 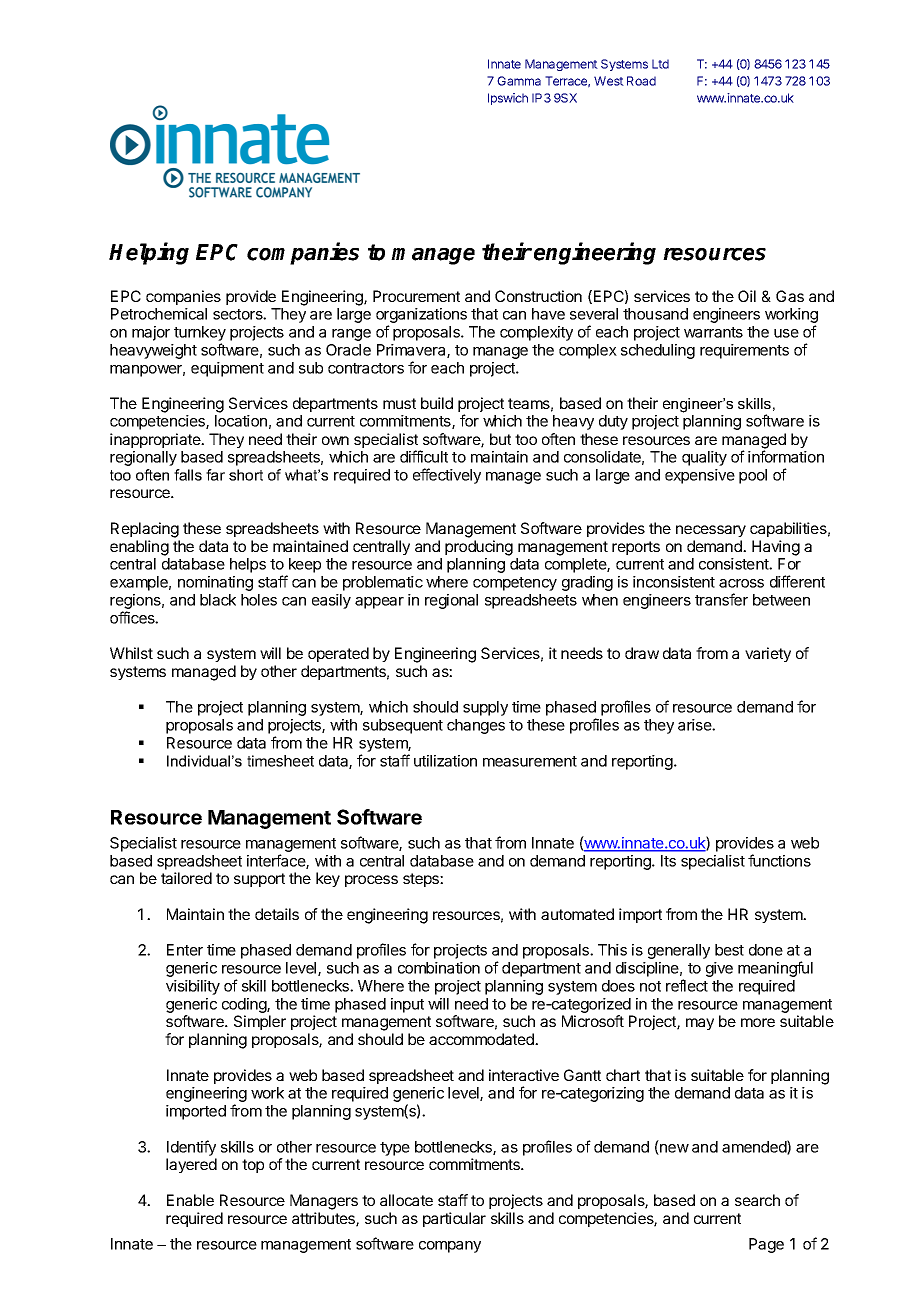 What do you see at coordinates (660, 64) in the page?
I see `Ltd` at bounding box center [660, 64].
